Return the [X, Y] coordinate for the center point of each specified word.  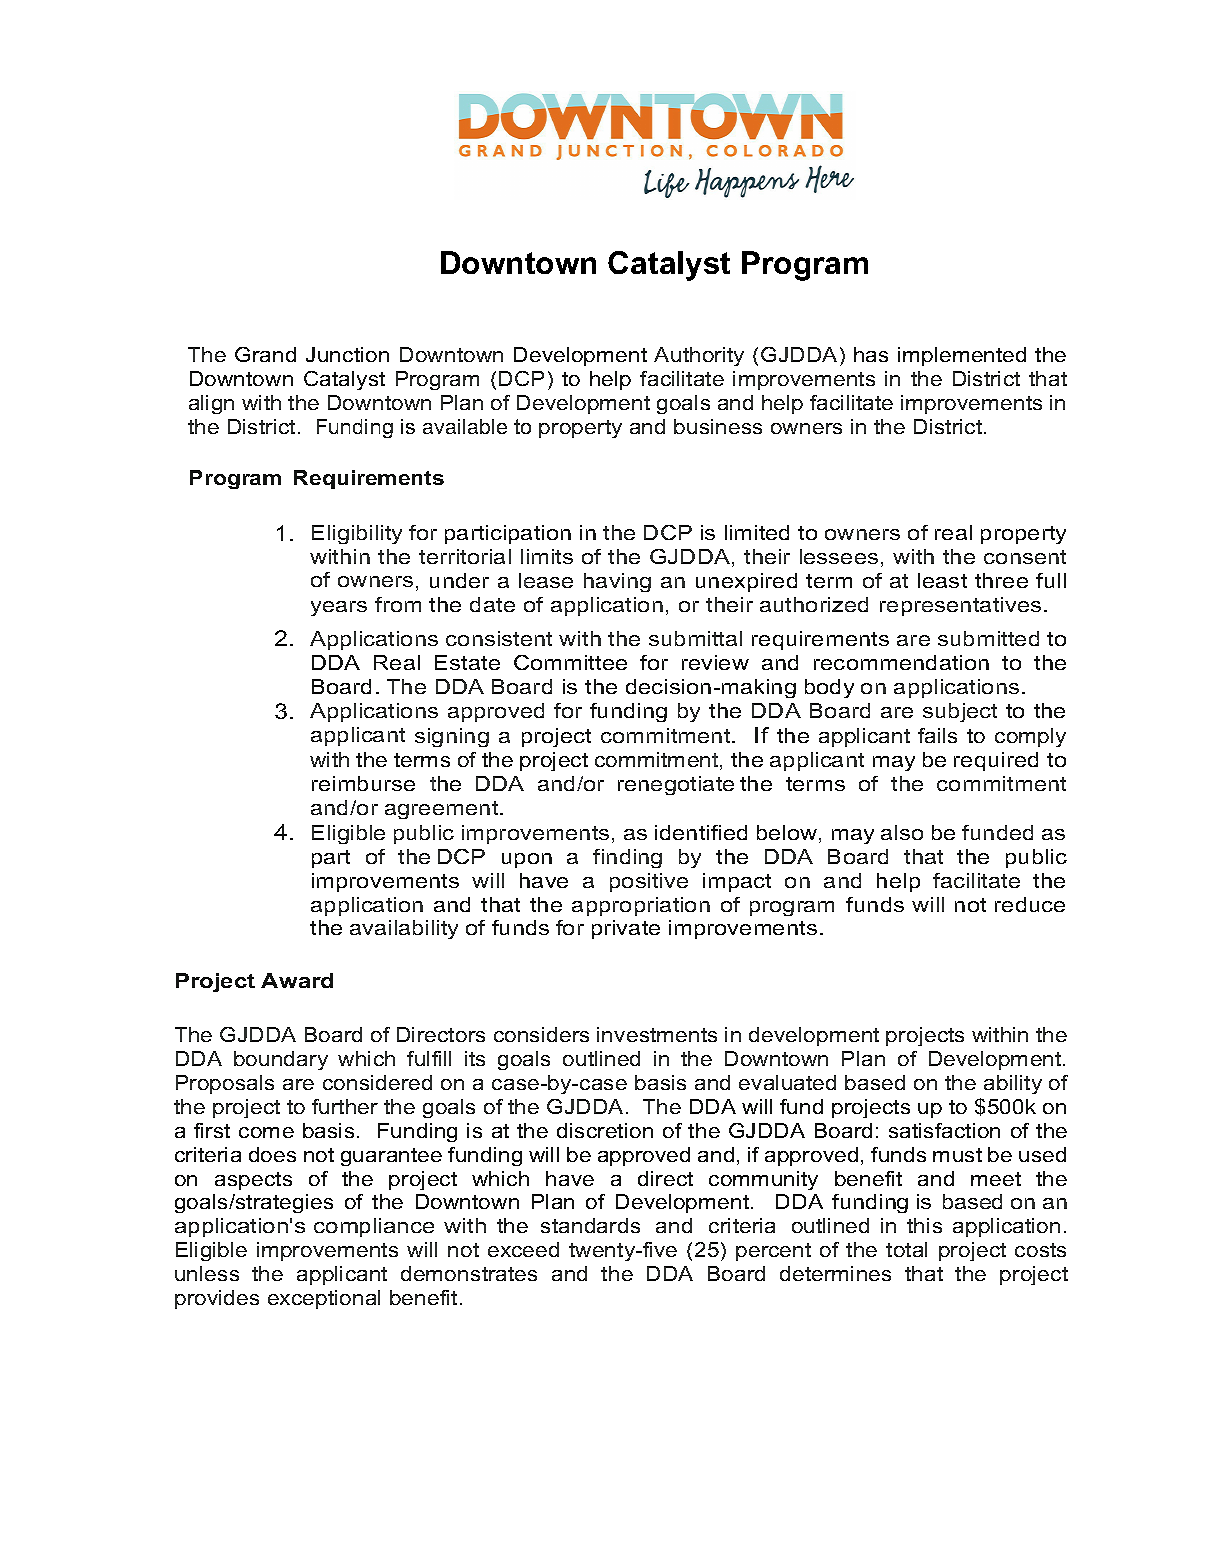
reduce [1030, 904]
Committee [570, 662]
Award [297, 980]
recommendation [901, 662]
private [626, 929]
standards [590, 1225]
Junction [347, 354]
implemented [962, 356]
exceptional [324, 1299]
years [339, 608]
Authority [699, 356]
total [906, 1249]
